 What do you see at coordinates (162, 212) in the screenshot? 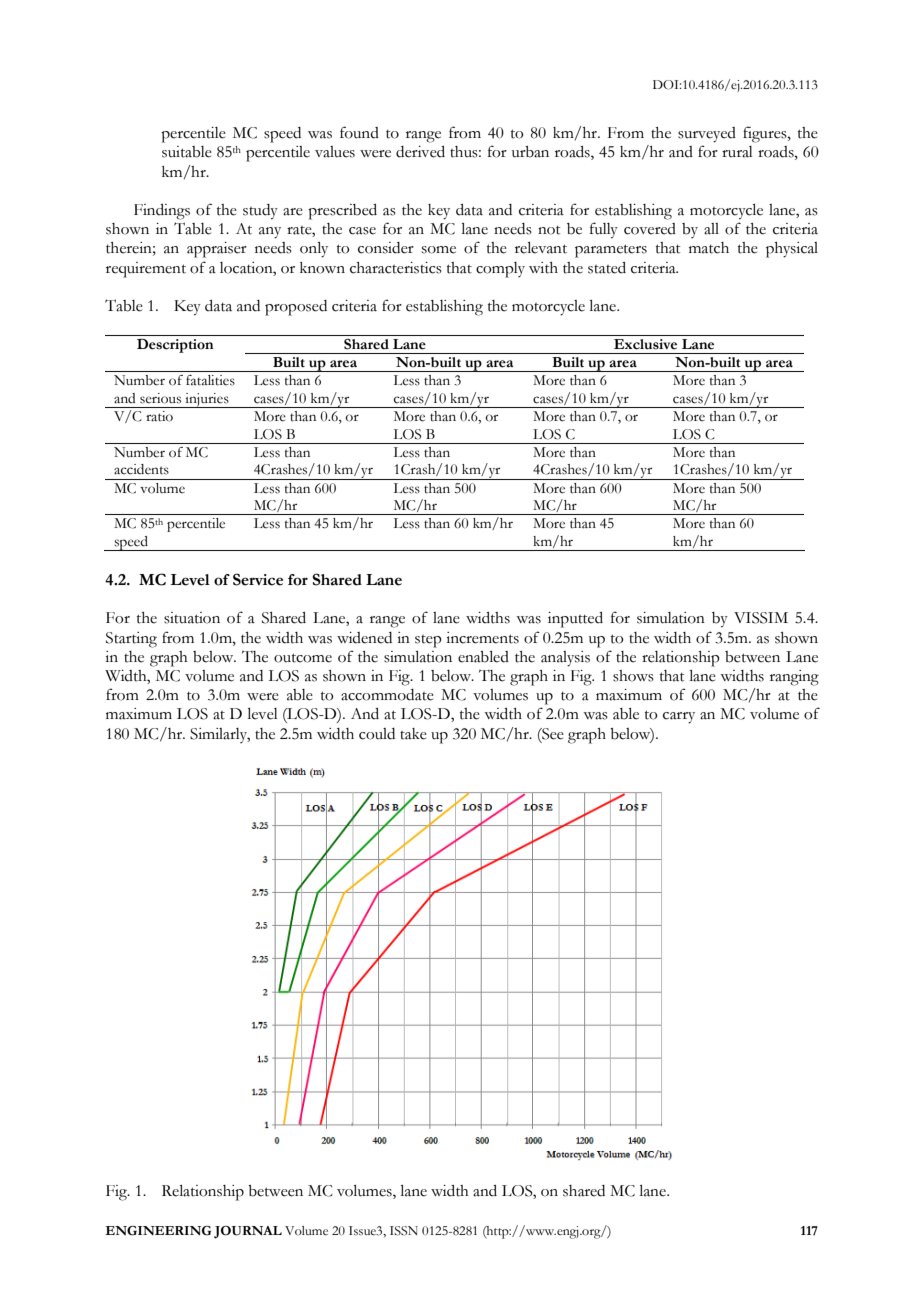
I see `Findings` at bounding box center [162, 212].
